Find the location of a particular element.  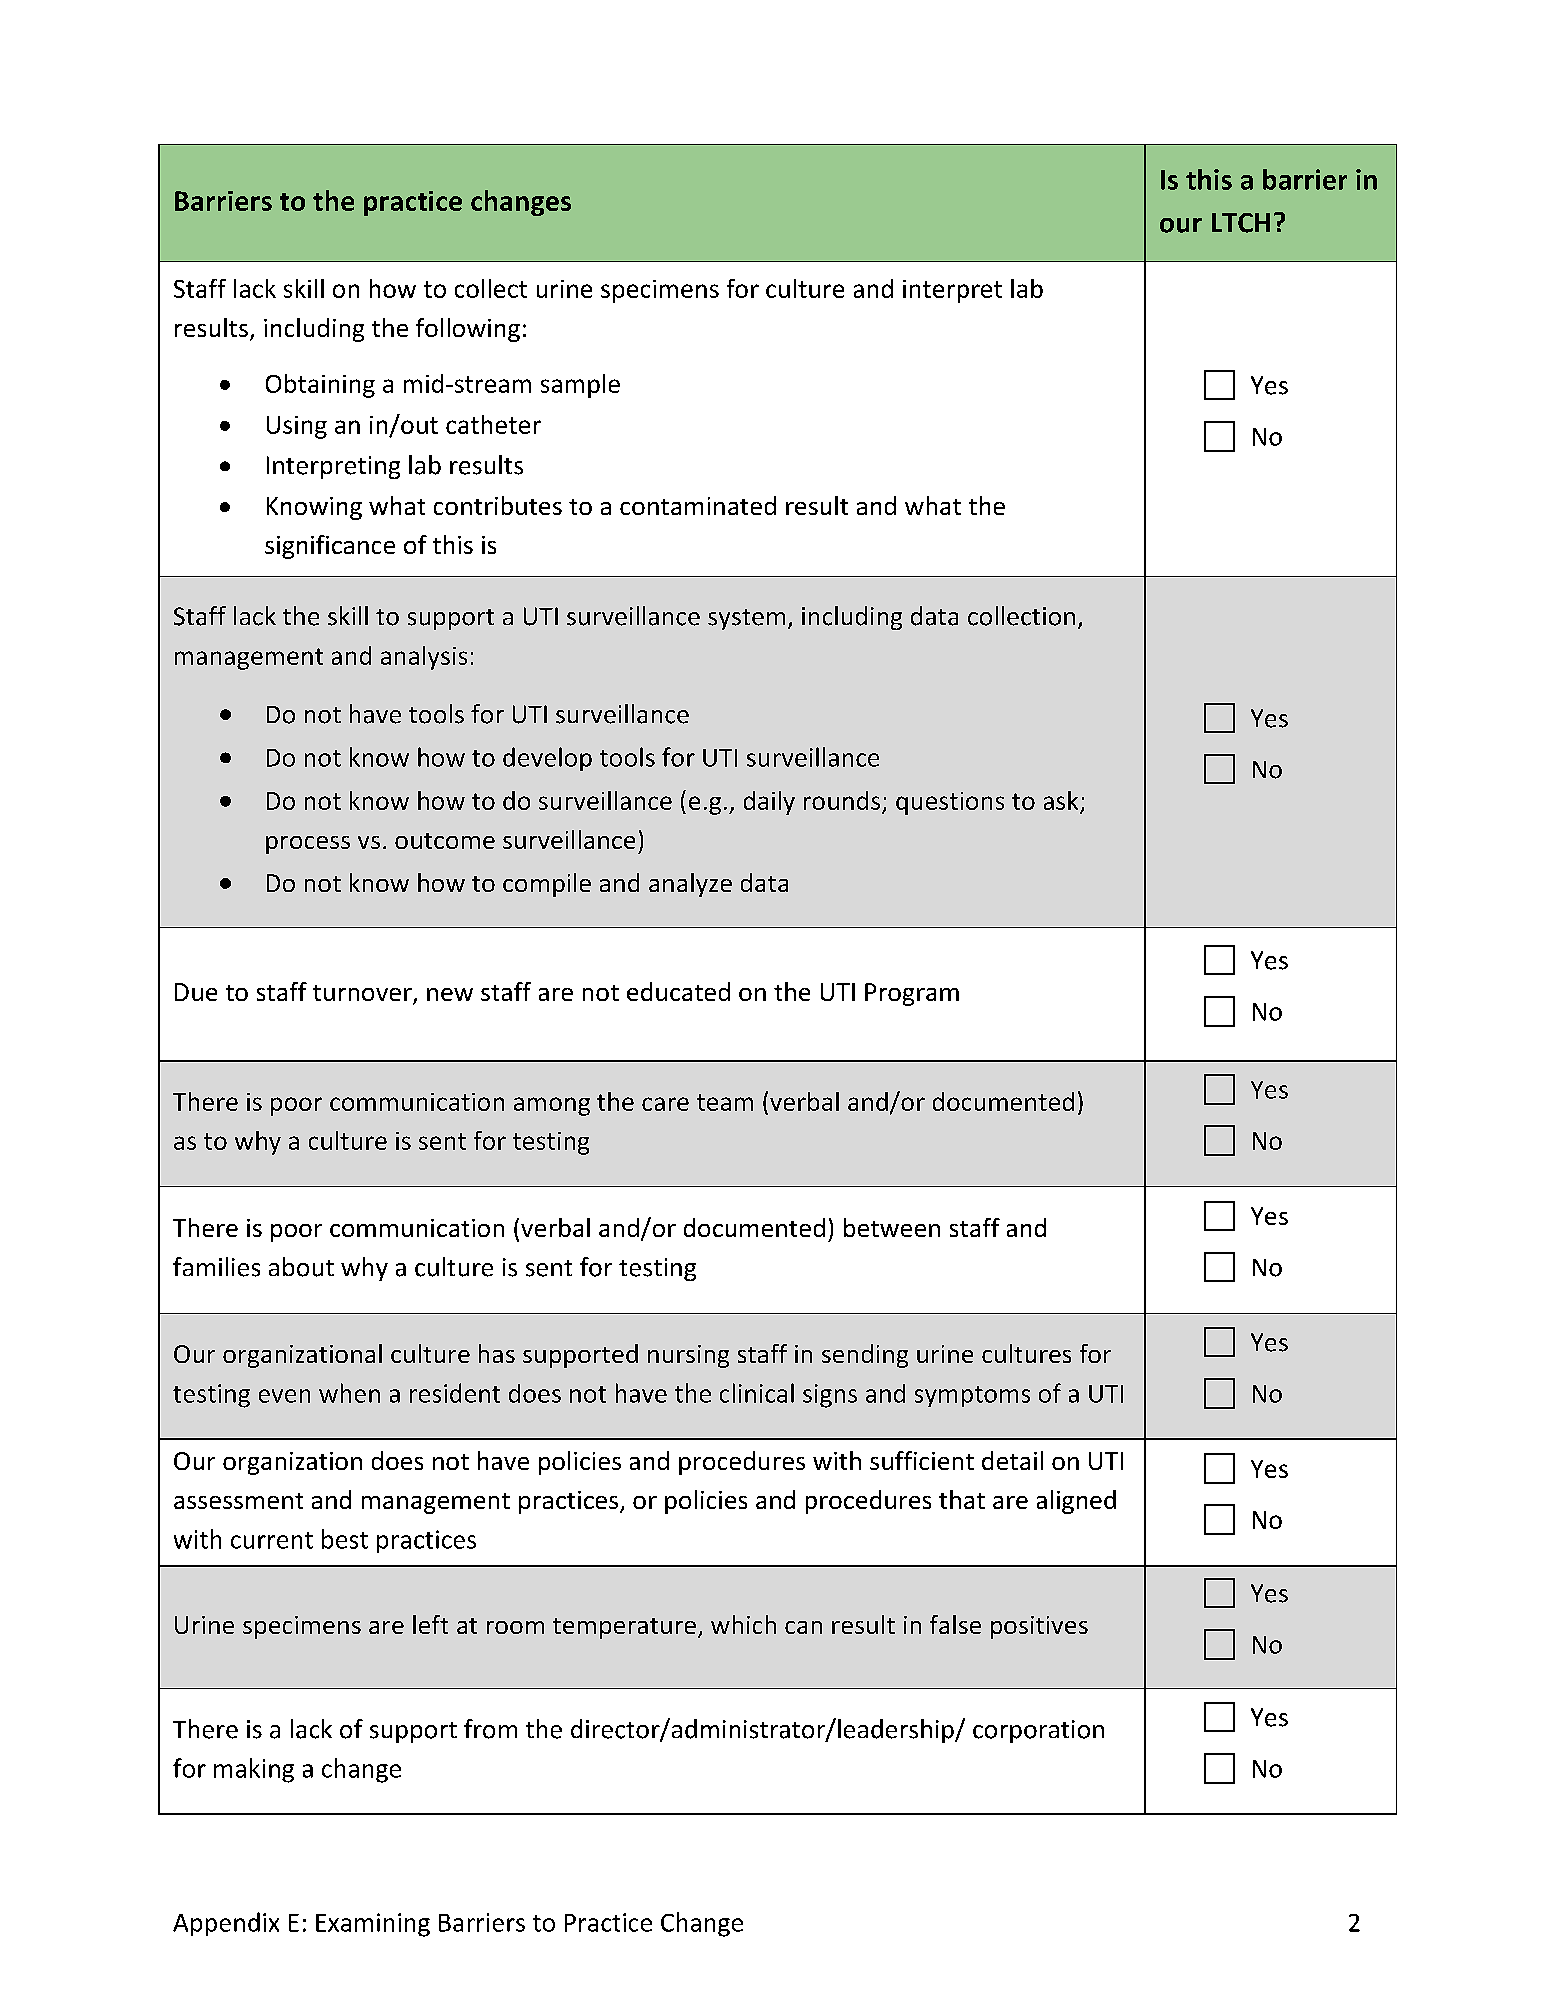

corporation is located at coordinates (1038, 1731).
